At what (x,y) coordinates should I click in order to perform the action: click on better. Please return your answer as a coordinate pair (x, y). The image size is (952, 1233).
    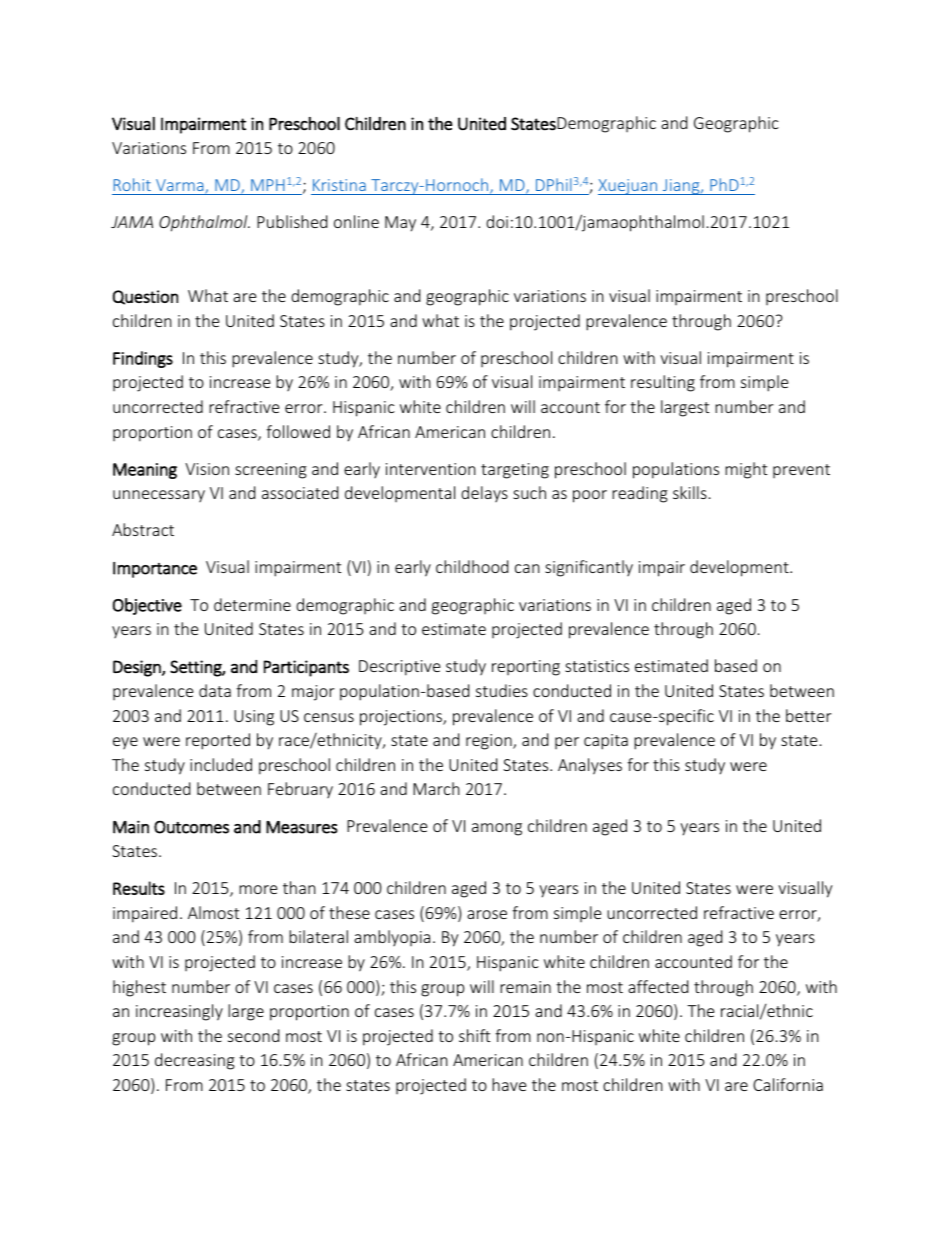
    Looking at the image, I should click on (808, 715).
